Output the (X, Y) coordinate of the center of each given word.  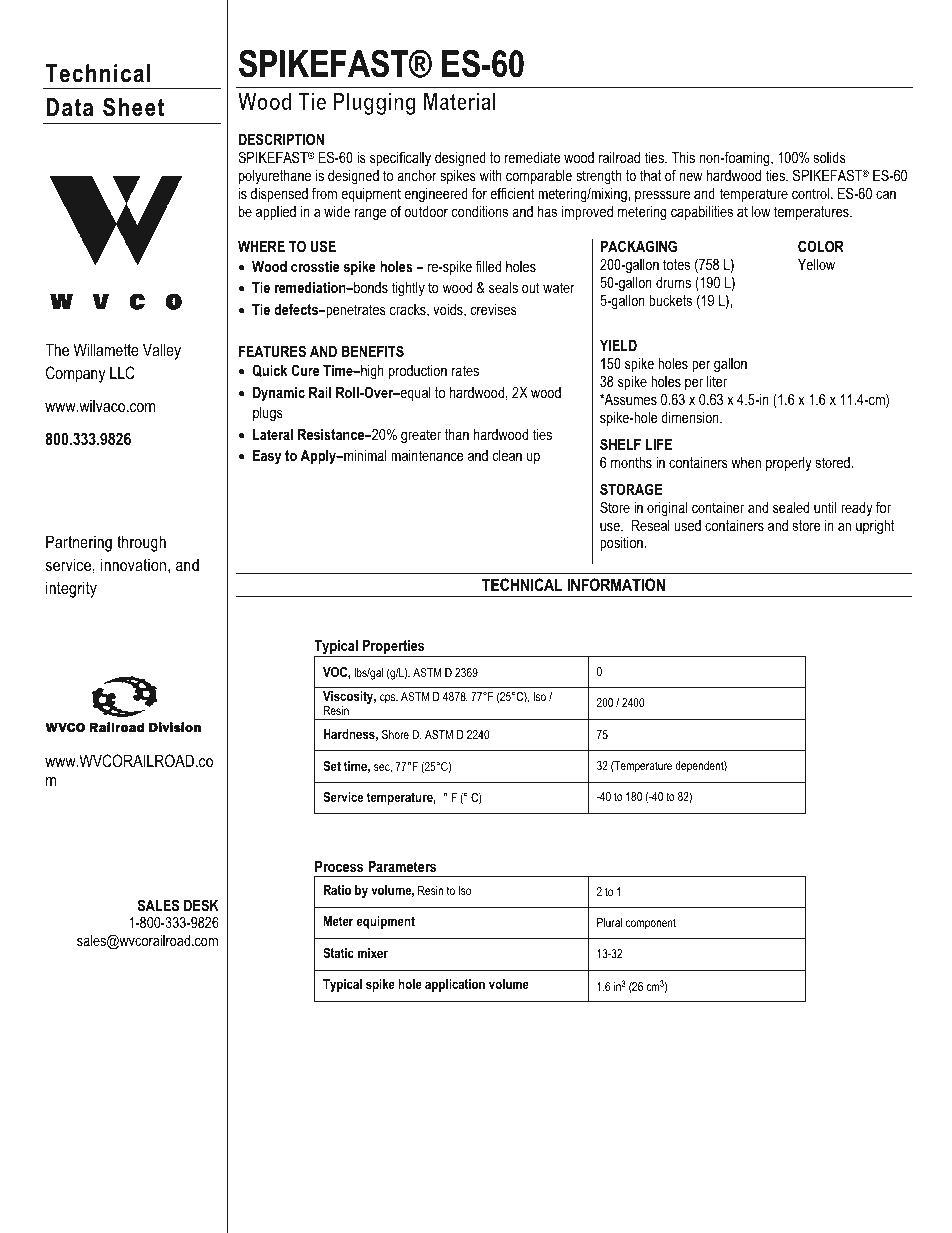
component (651, 924)
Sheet (133, 107)
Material (460, 101)
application (455, 985)
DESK (201, 905)
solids (830, 157)
